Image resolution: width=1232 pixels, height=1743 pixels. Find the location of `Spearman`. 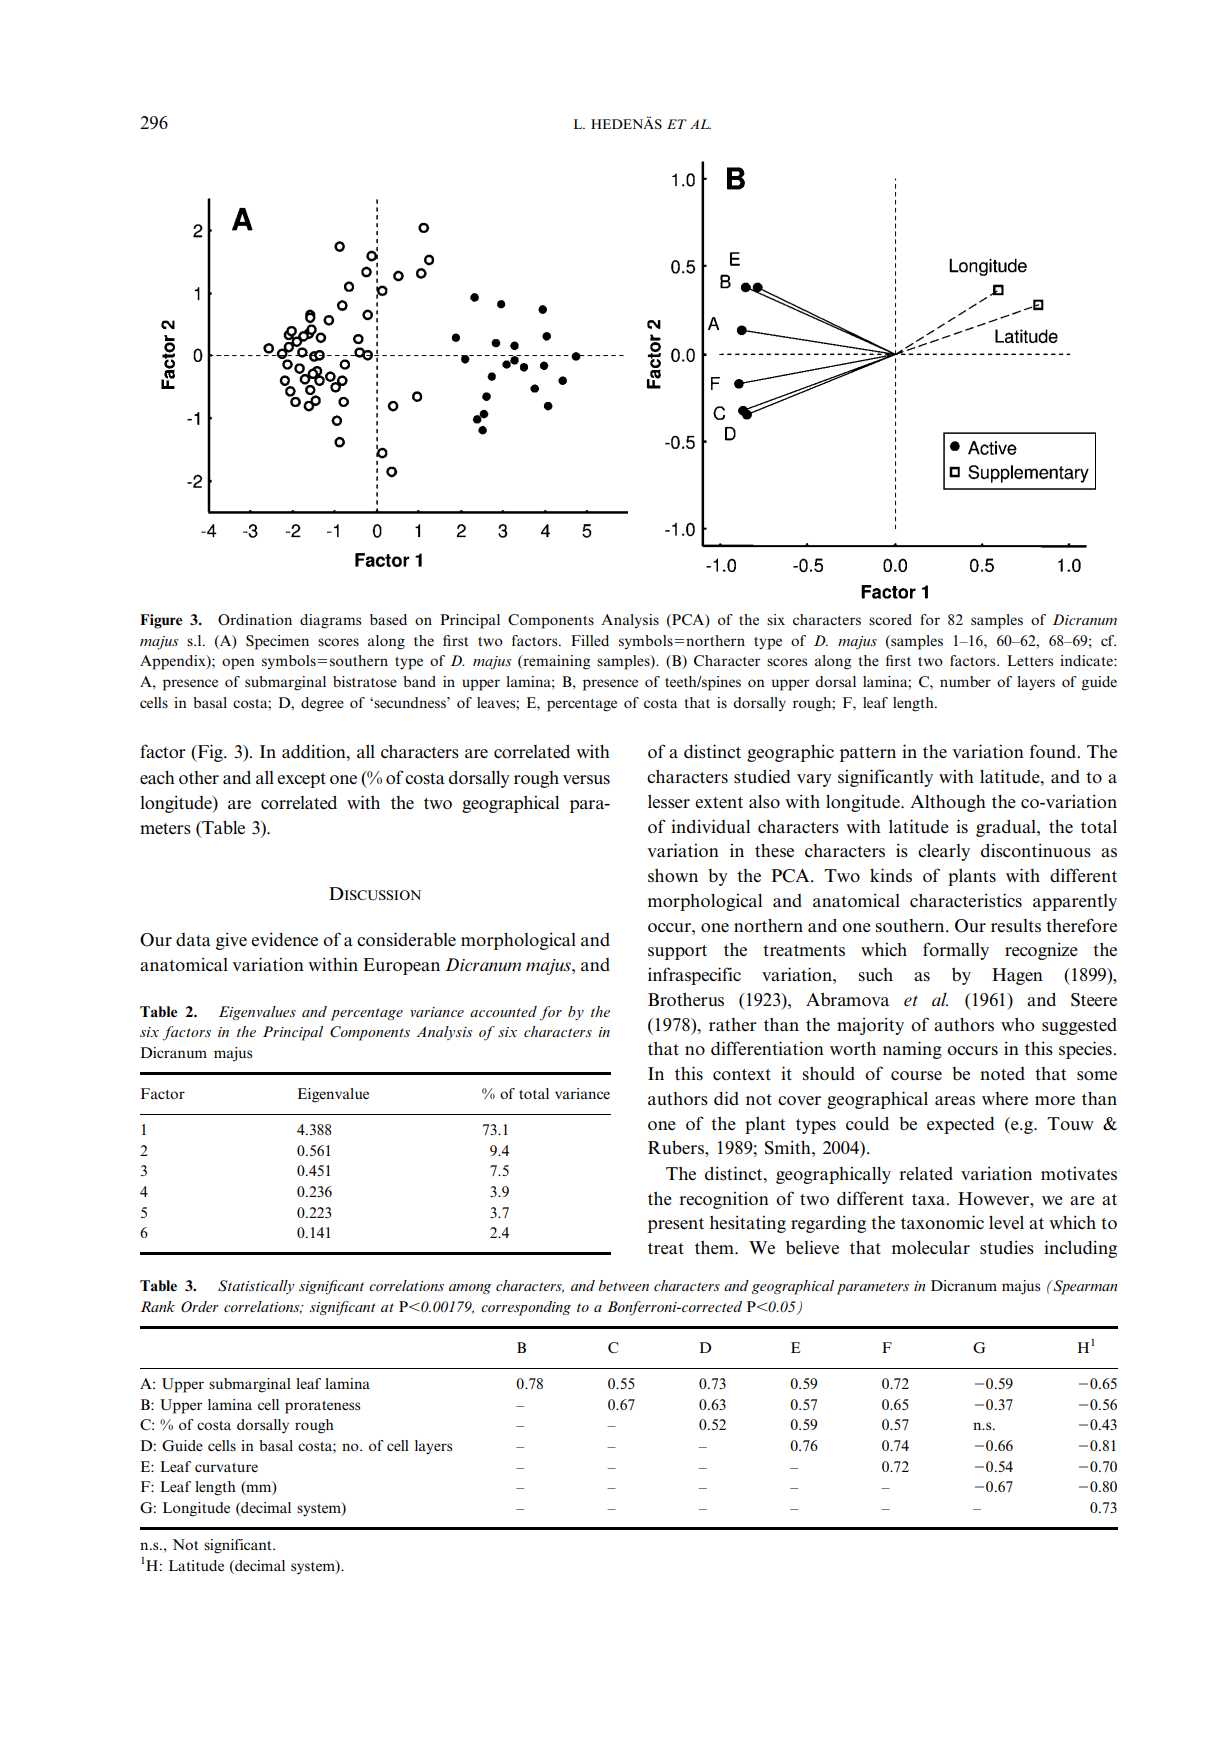

Spearman is located at coordinates (1084, 1287).
